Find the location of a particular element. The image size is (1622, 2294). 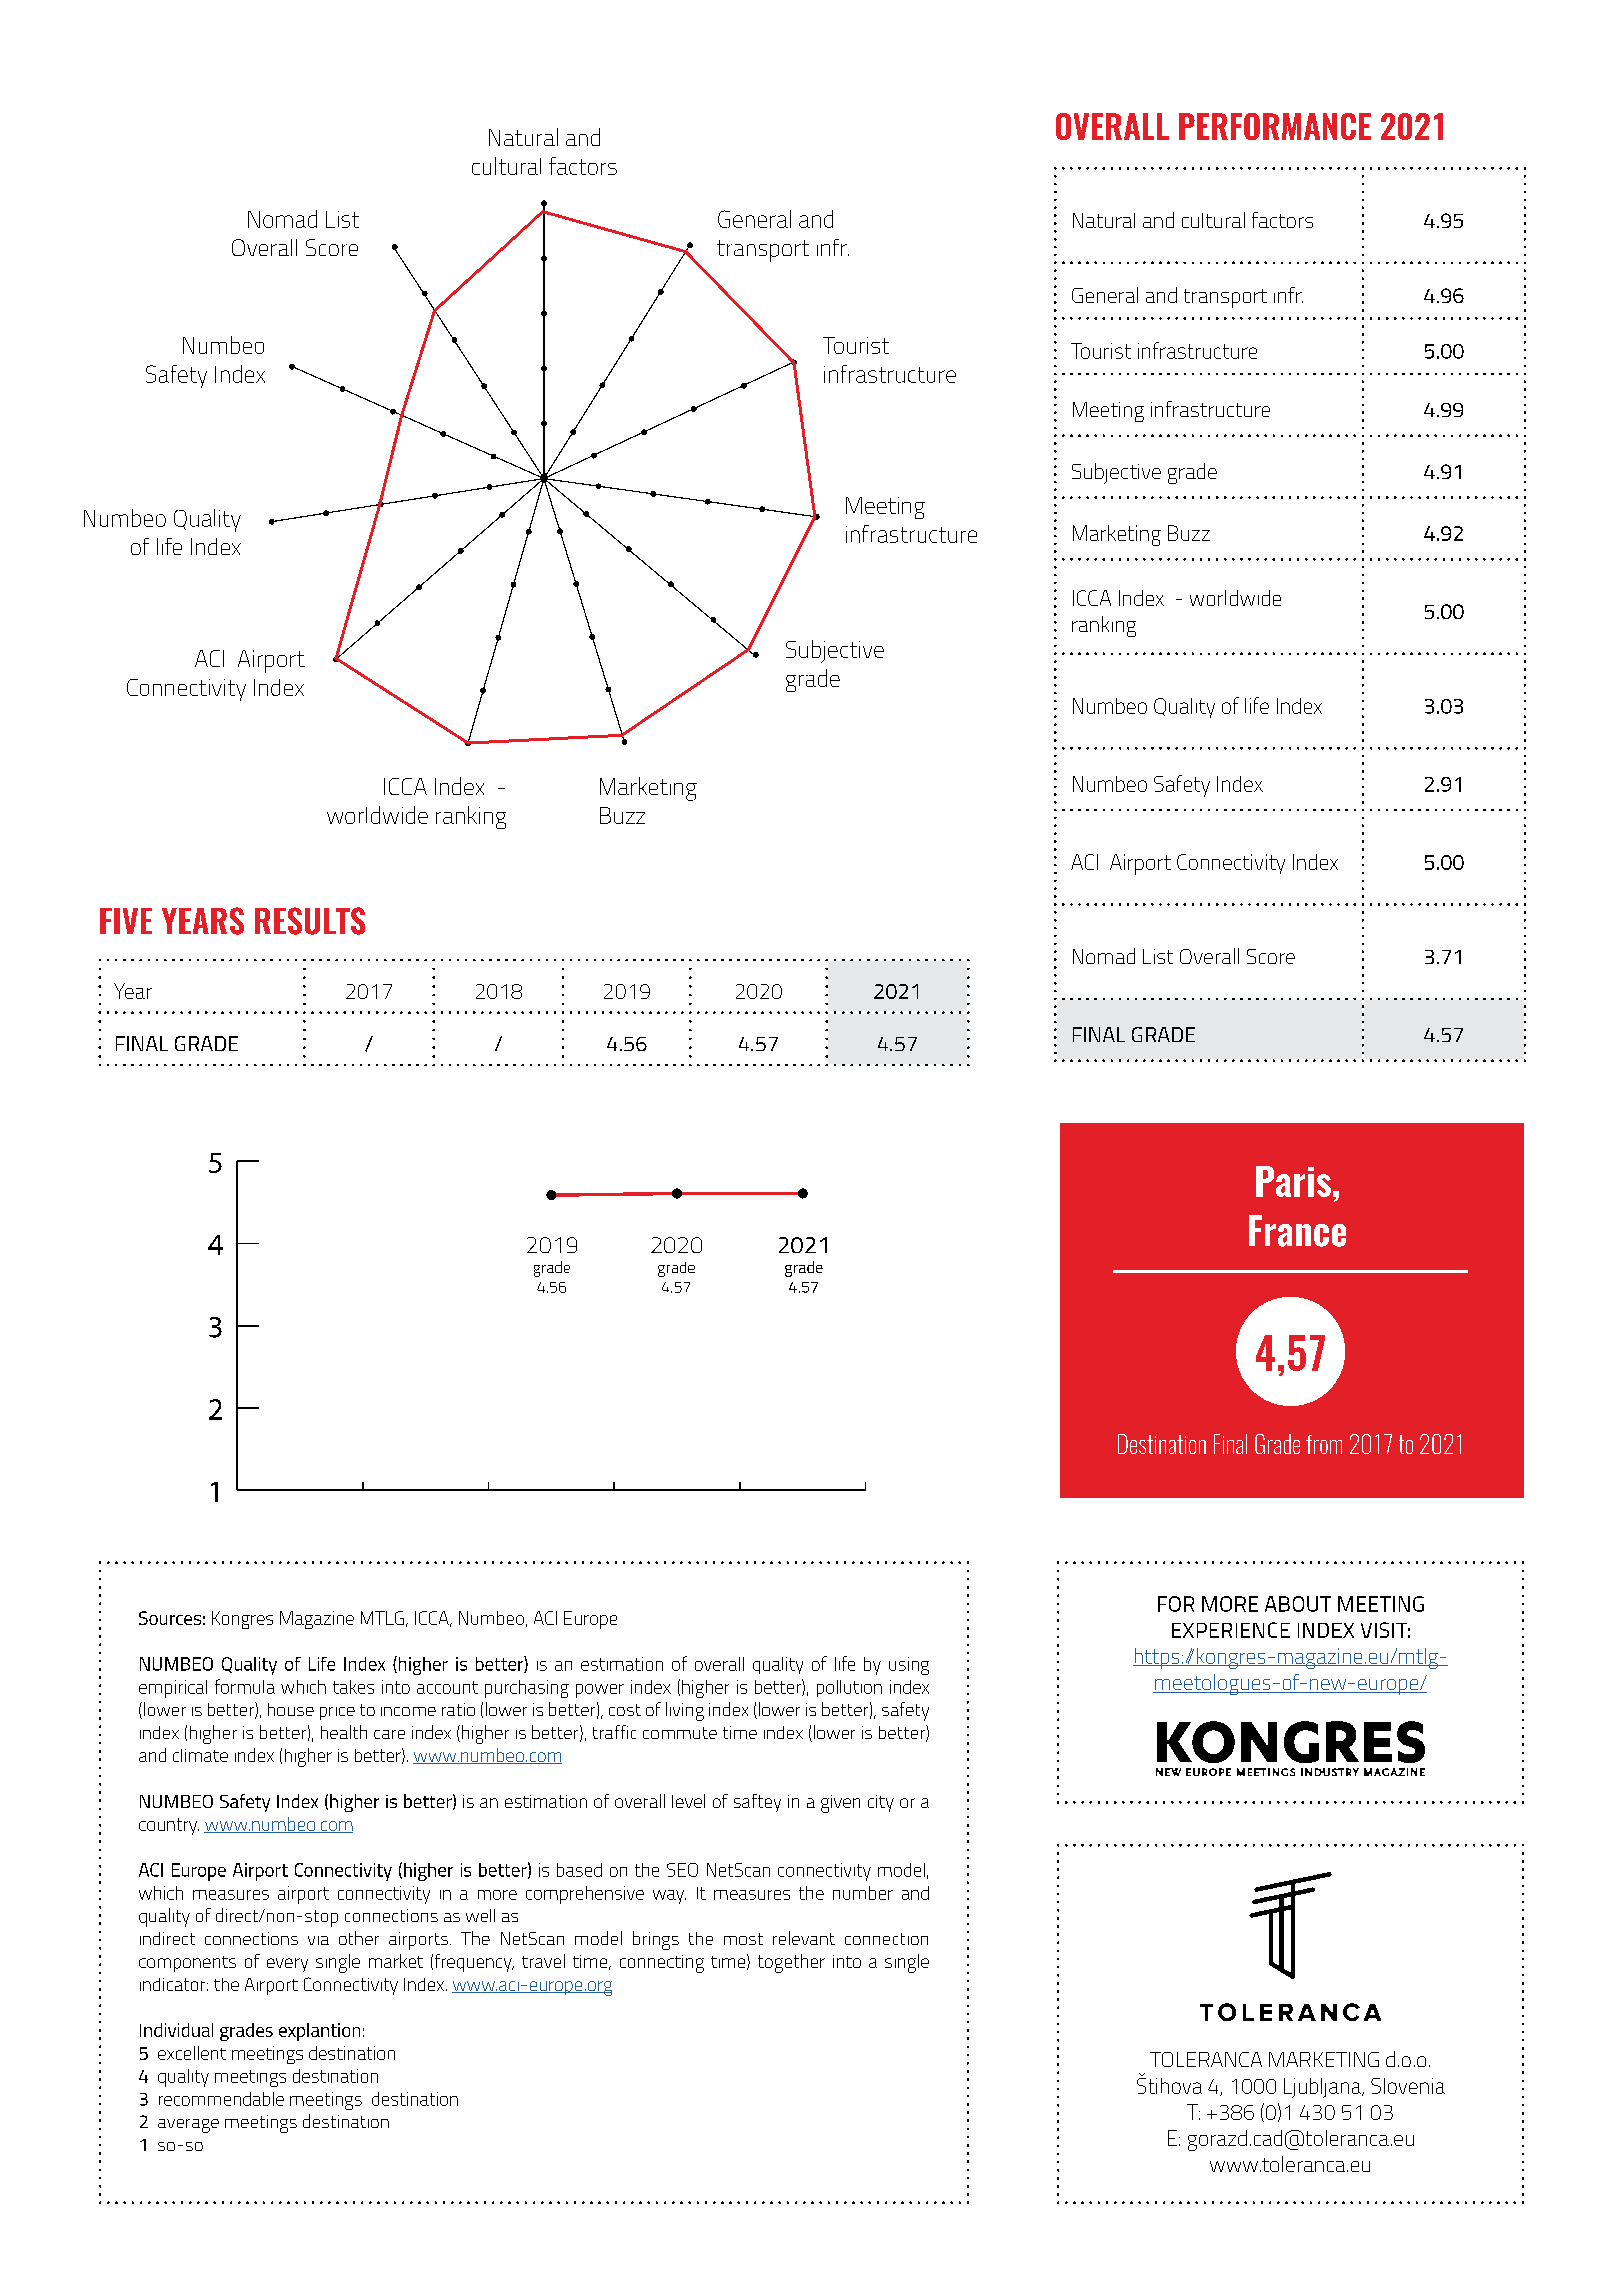

France is located at coordinates (1297, 1231).
